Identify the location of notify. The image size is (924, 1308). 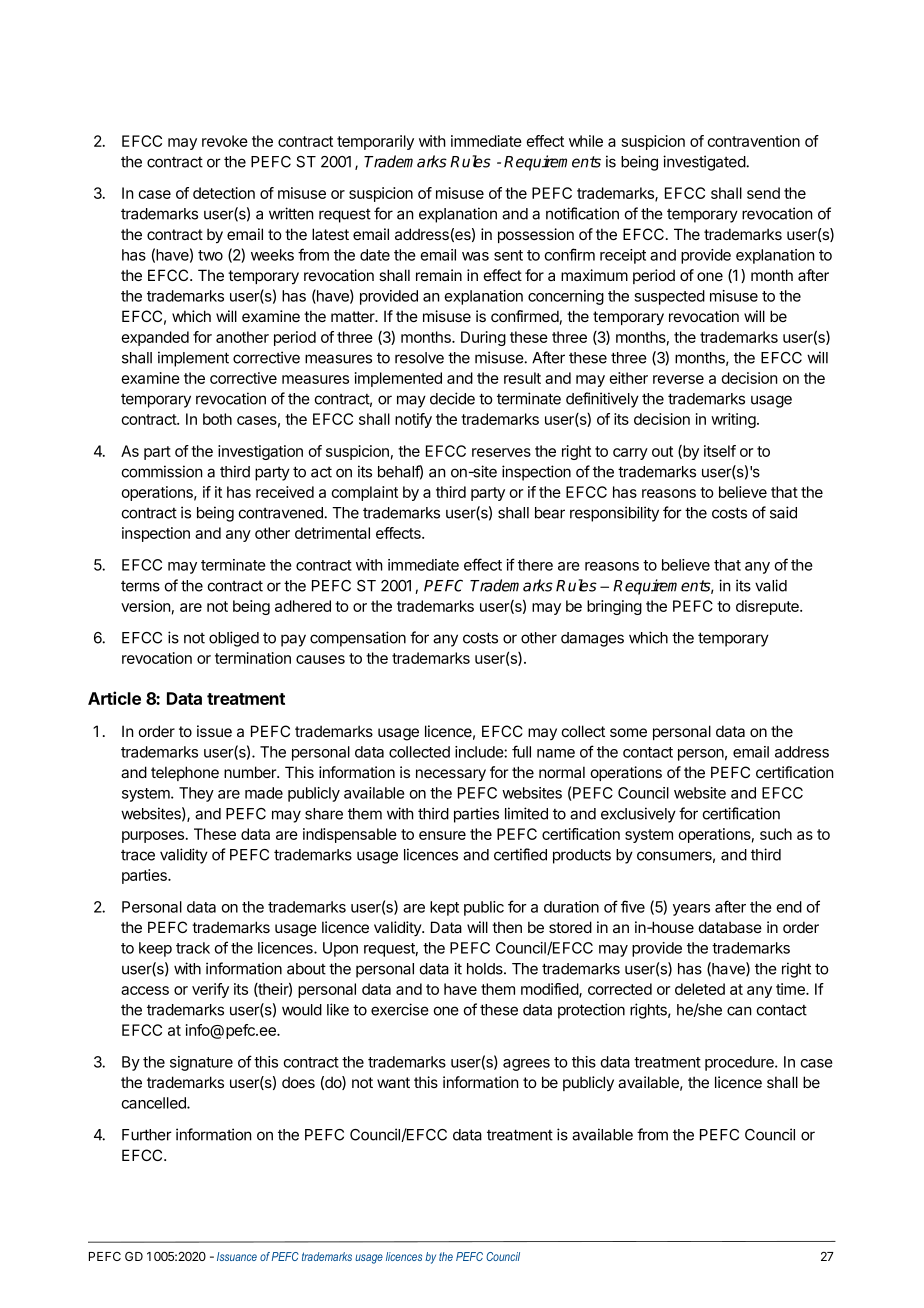
(413, 420).
